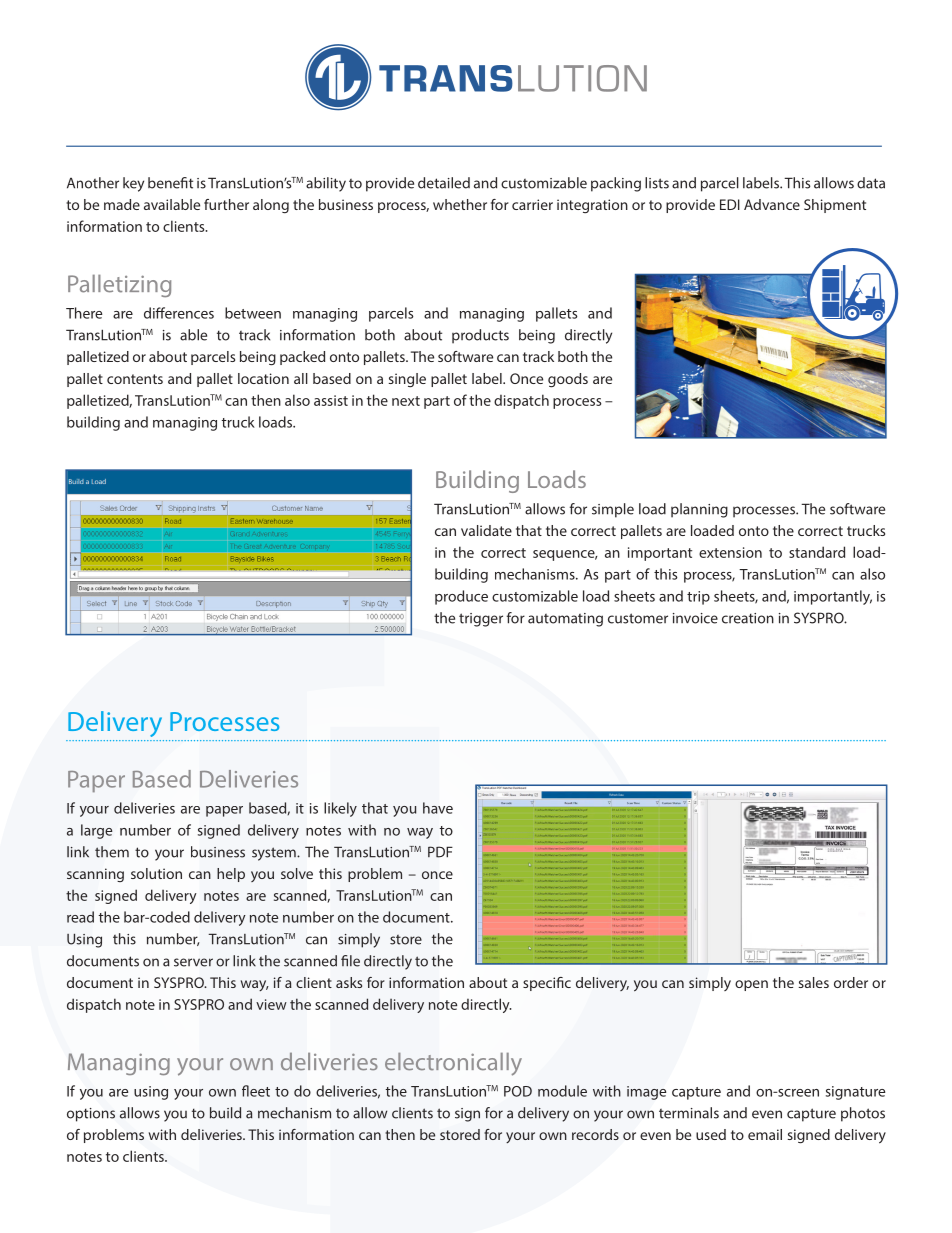 This screenshot has width=952, height=1233. What do you see at coordinates (814, 982) in the screenshot?
I see `sales` at bounding box center [814, 982].
